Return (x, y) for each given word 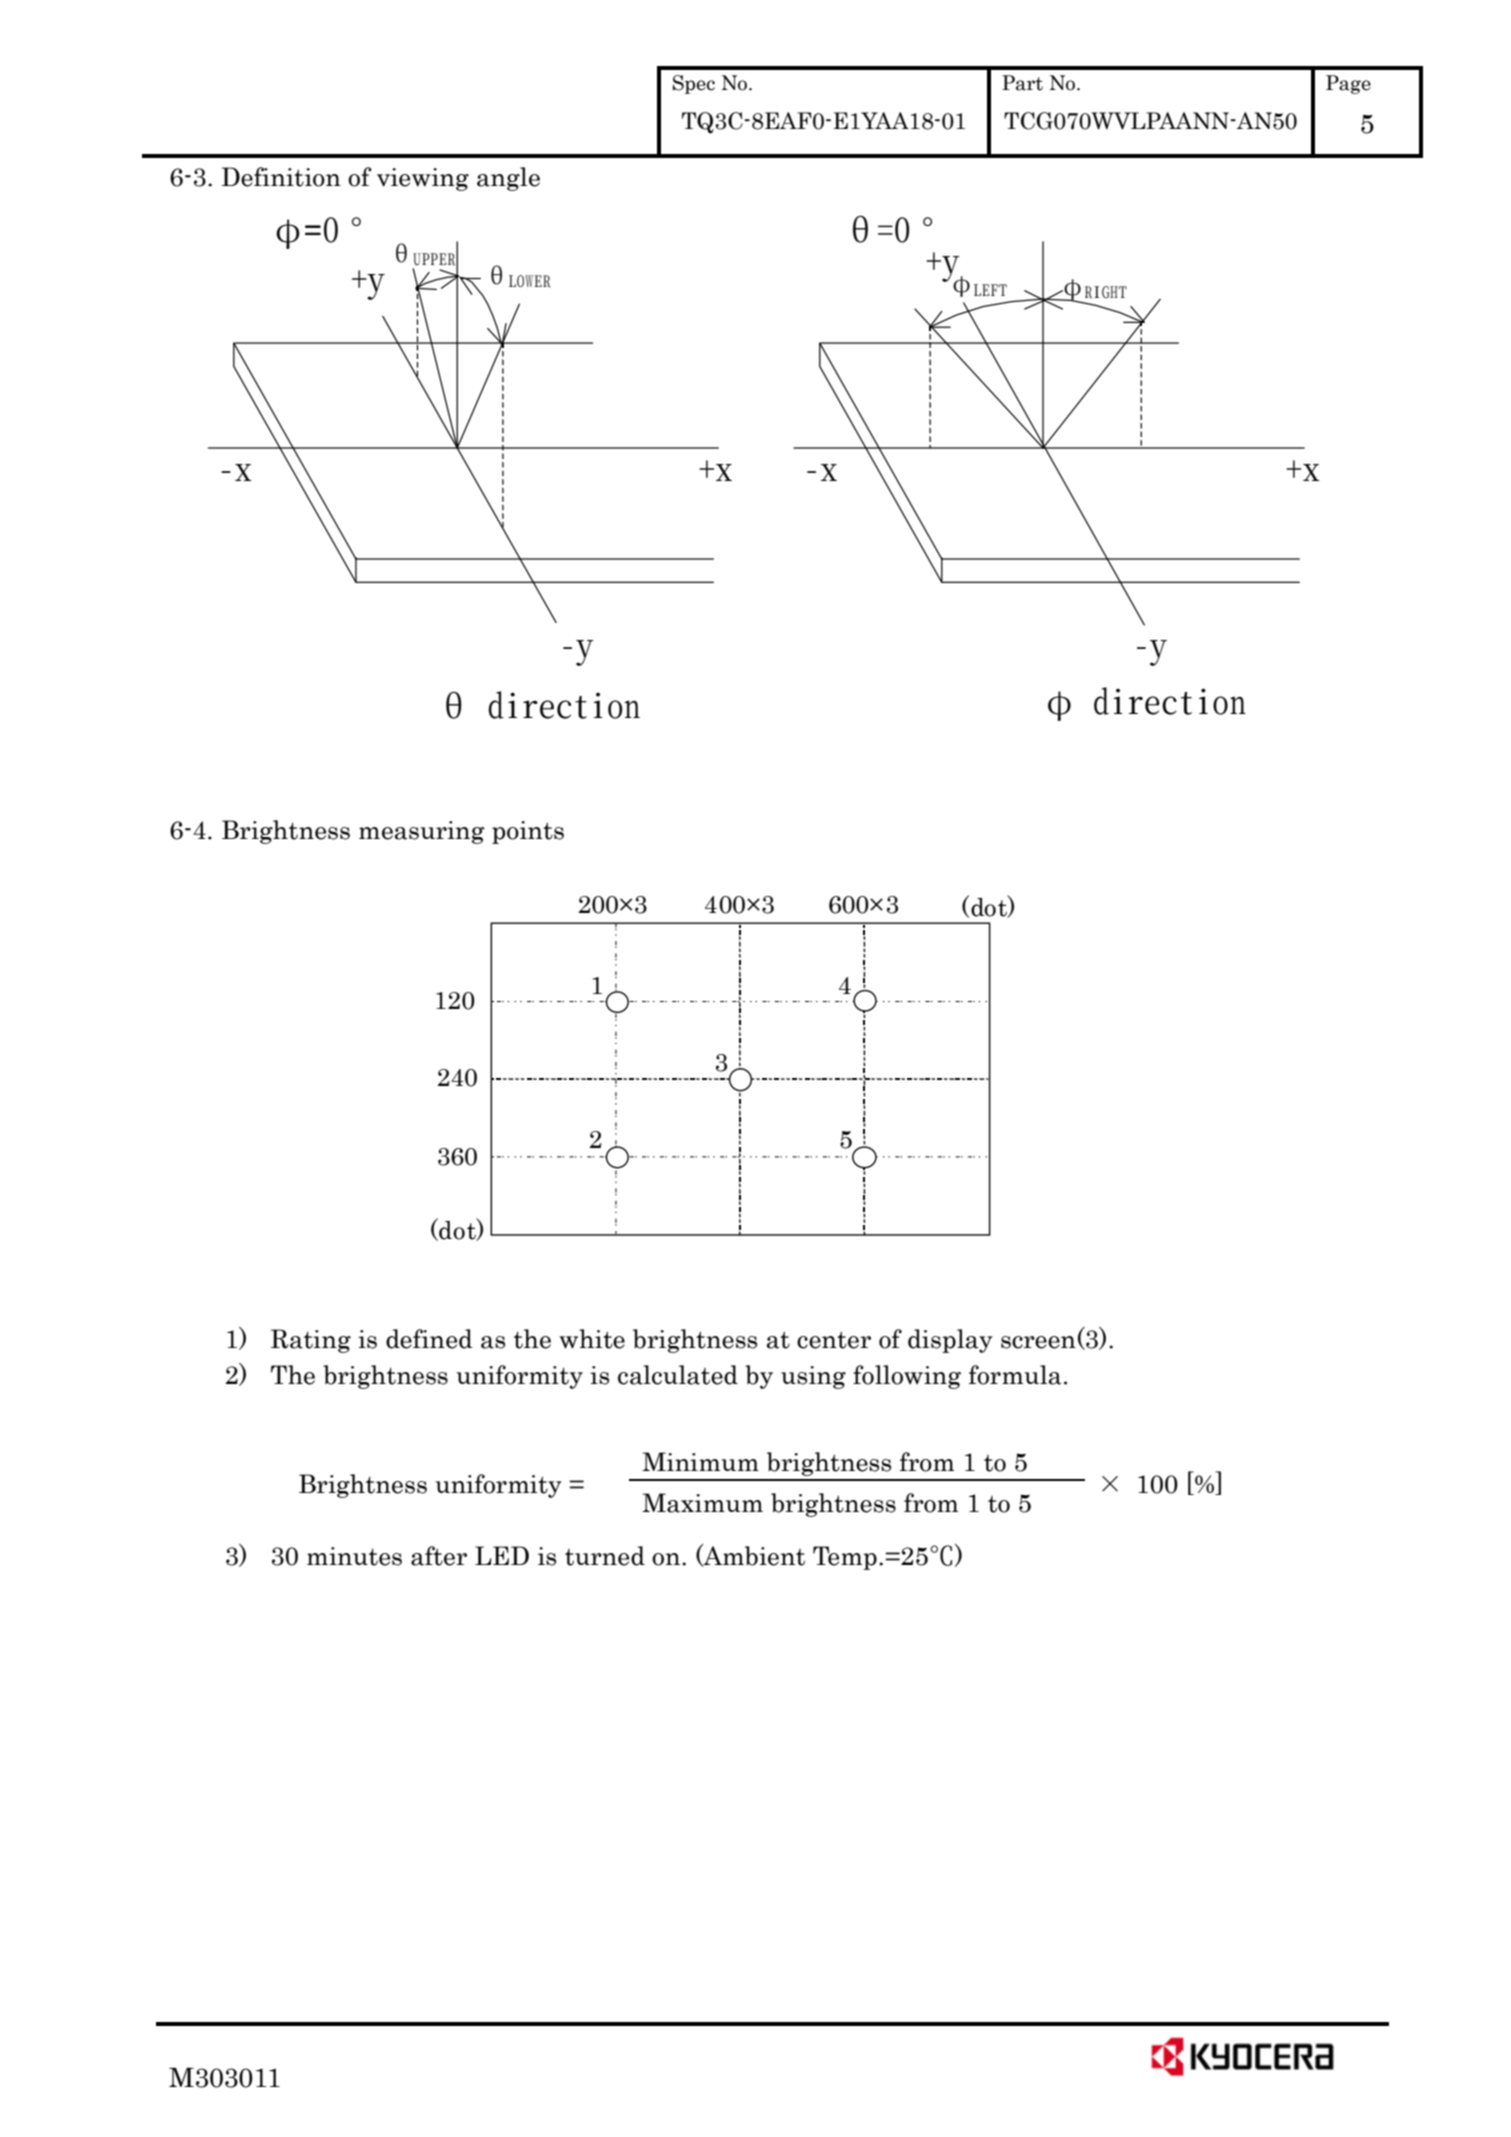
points (528, 832)
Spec (694, 84)
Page (1348, 84)
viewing (423, 179)
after (439, 1556)
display (950, 1341)
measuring (422, 832)
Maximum (702, 1503)
